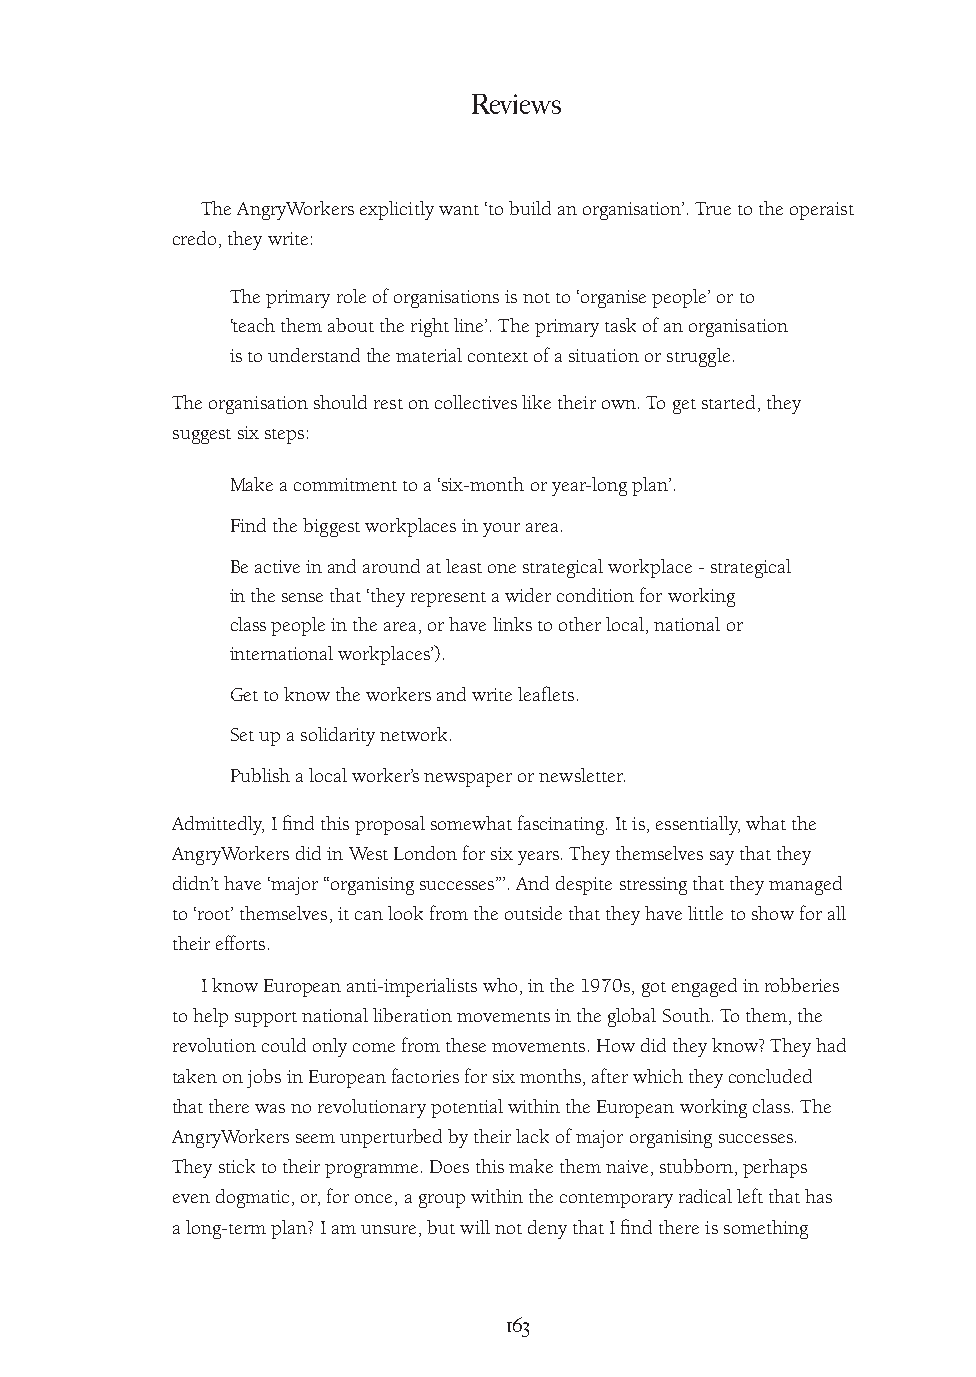 Image resolution: width=976 pixels, height=1377 pixels. Describe the element at coordinates (595, 595) in the image. I see `condition` at that location.
